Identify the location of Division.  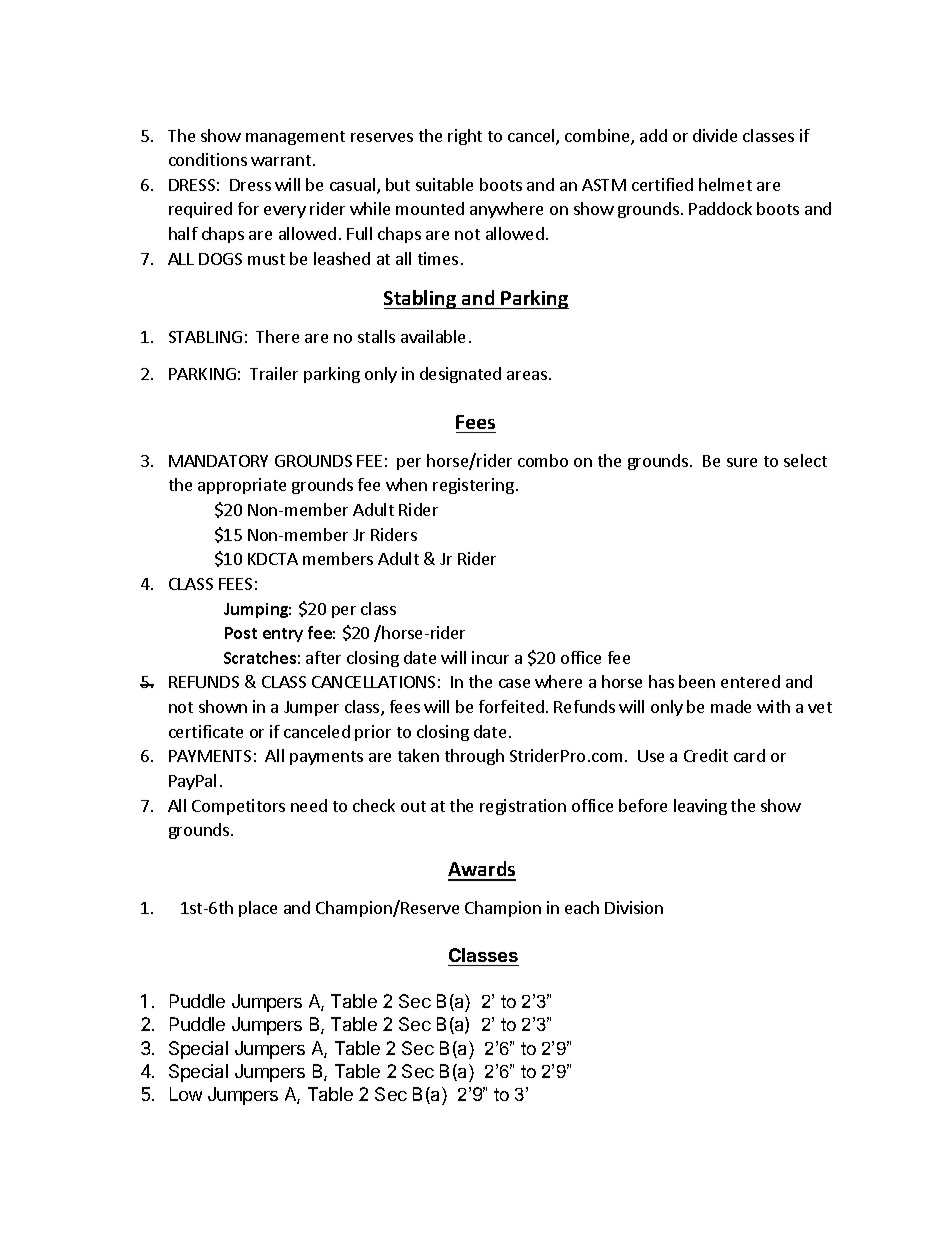
(634, 907).
